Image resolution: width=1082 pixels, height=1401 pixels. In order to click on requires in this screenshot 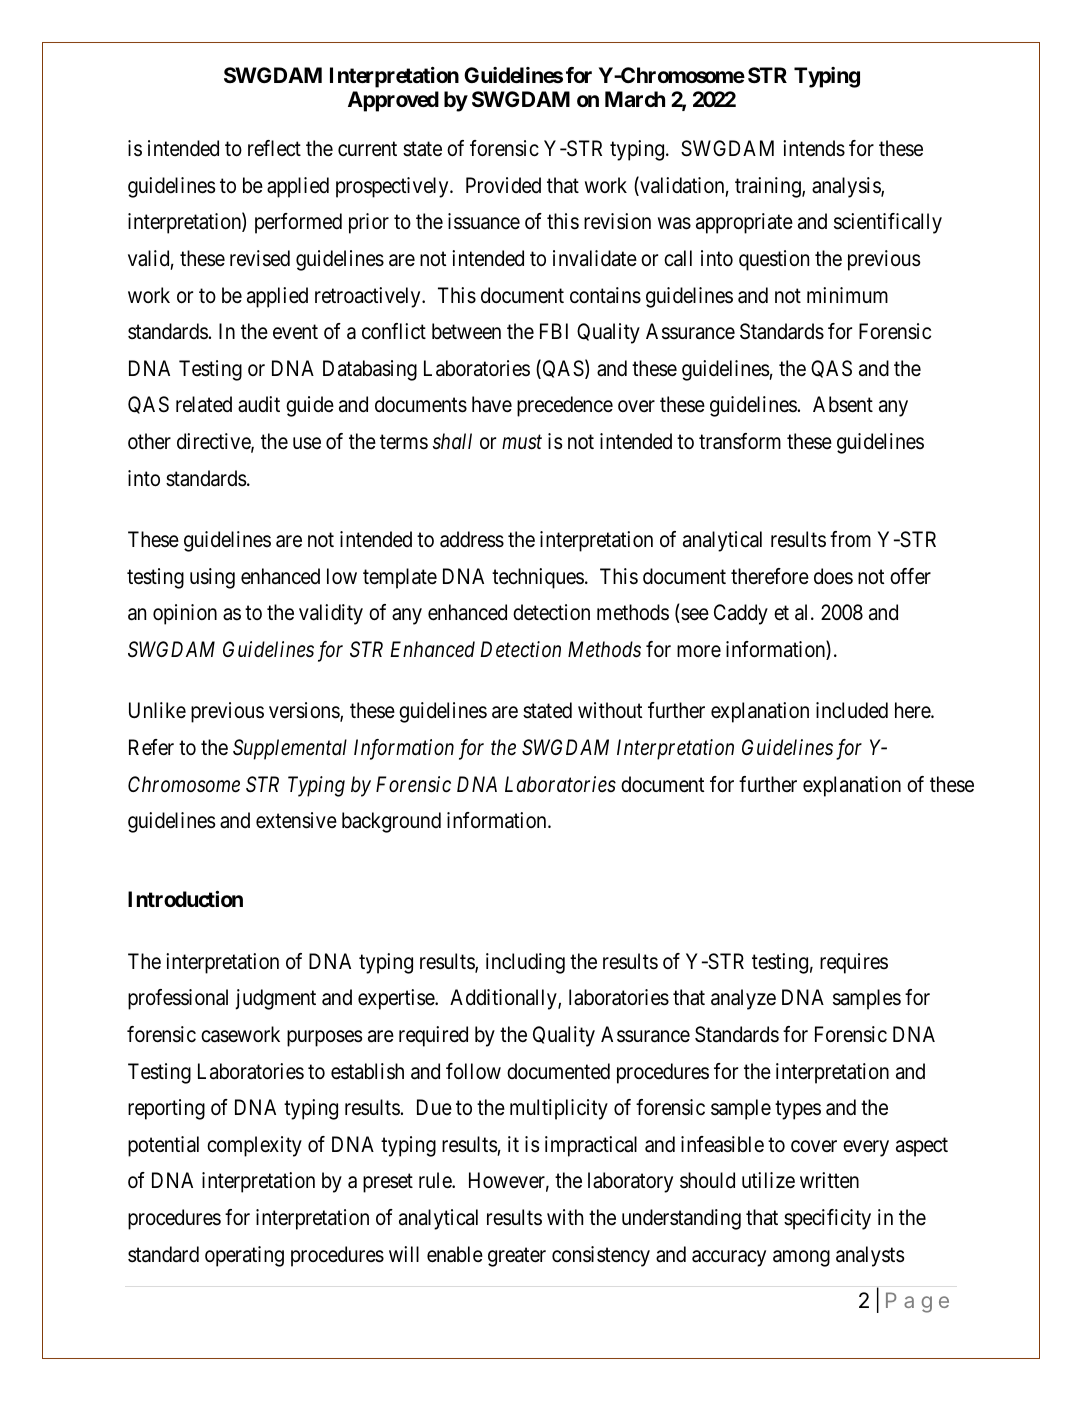, I will do `click(854, 963)`.
